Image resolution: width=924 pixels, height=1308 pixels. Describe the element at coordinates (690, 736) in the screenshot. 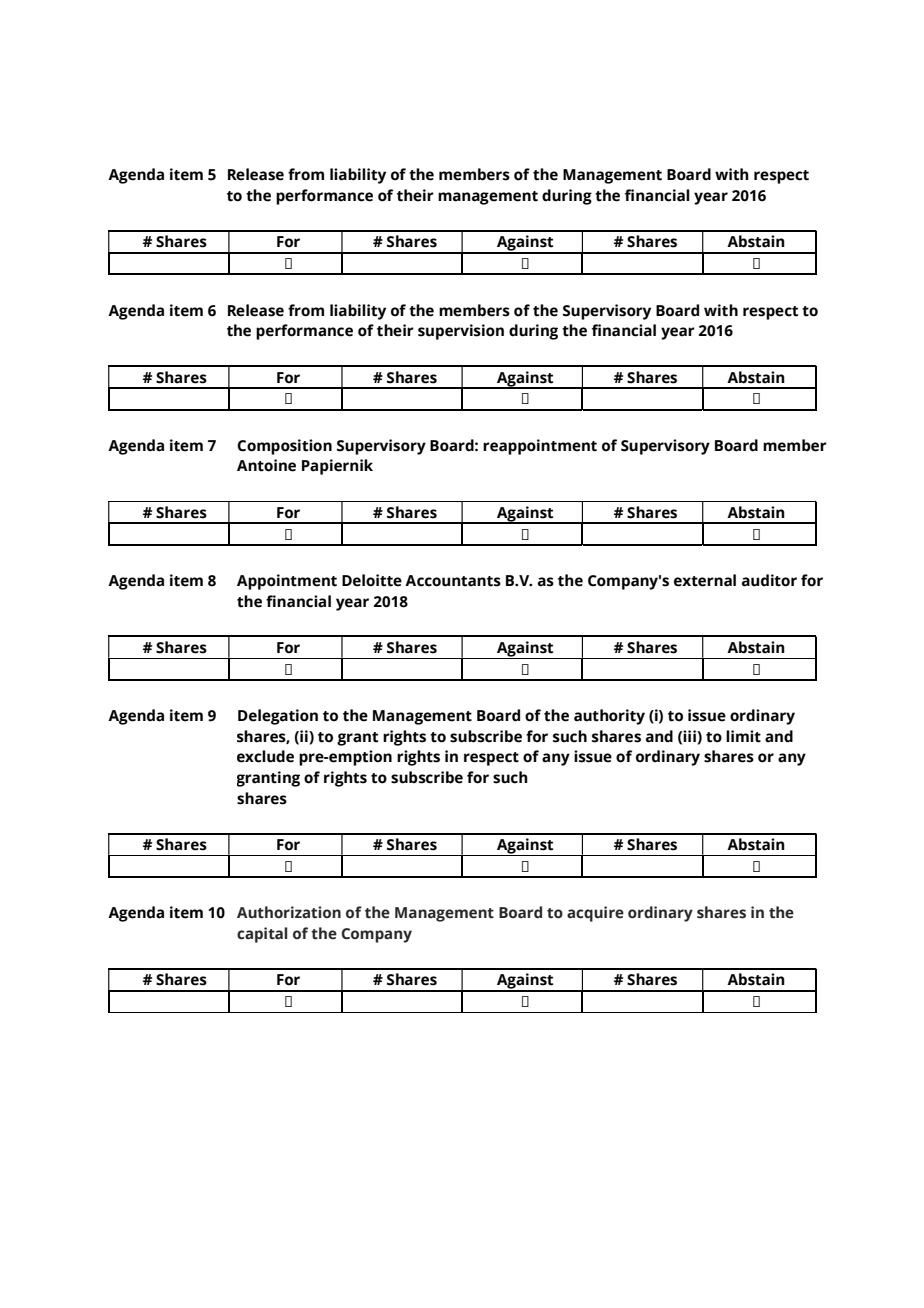

I see `iii` at that location.
